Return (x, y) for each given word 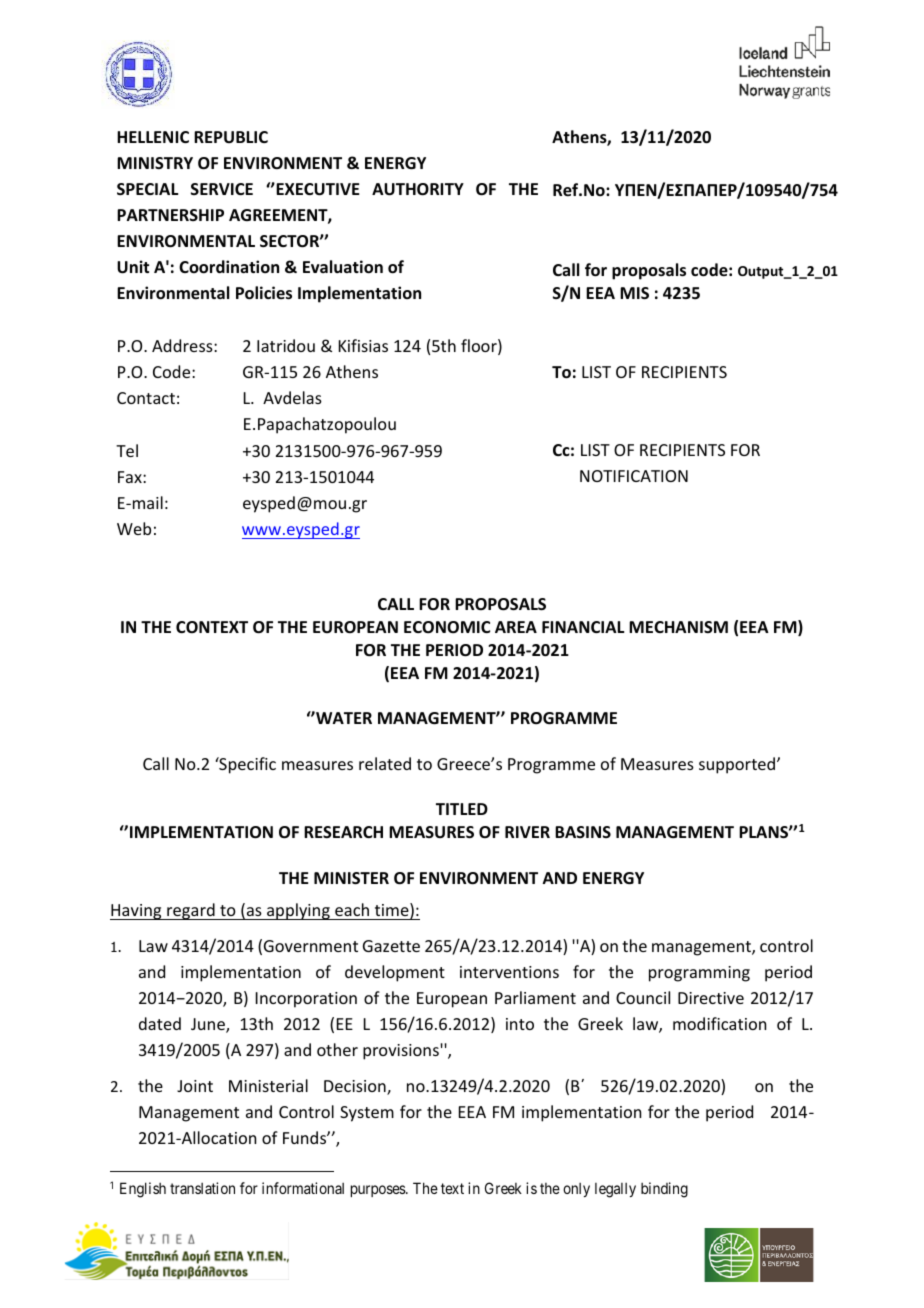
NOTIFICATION (634, 476)
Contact (146, 398)
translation (202, 1188)
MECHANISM (678, 627)
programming (699, 974)
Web (134, 528)
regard (191, 911)
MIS (634, 293)
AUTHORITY (418, 189)
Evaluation (343, 267)
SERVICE (222, 189)
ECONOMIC (447, 627)
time (393, 911)
